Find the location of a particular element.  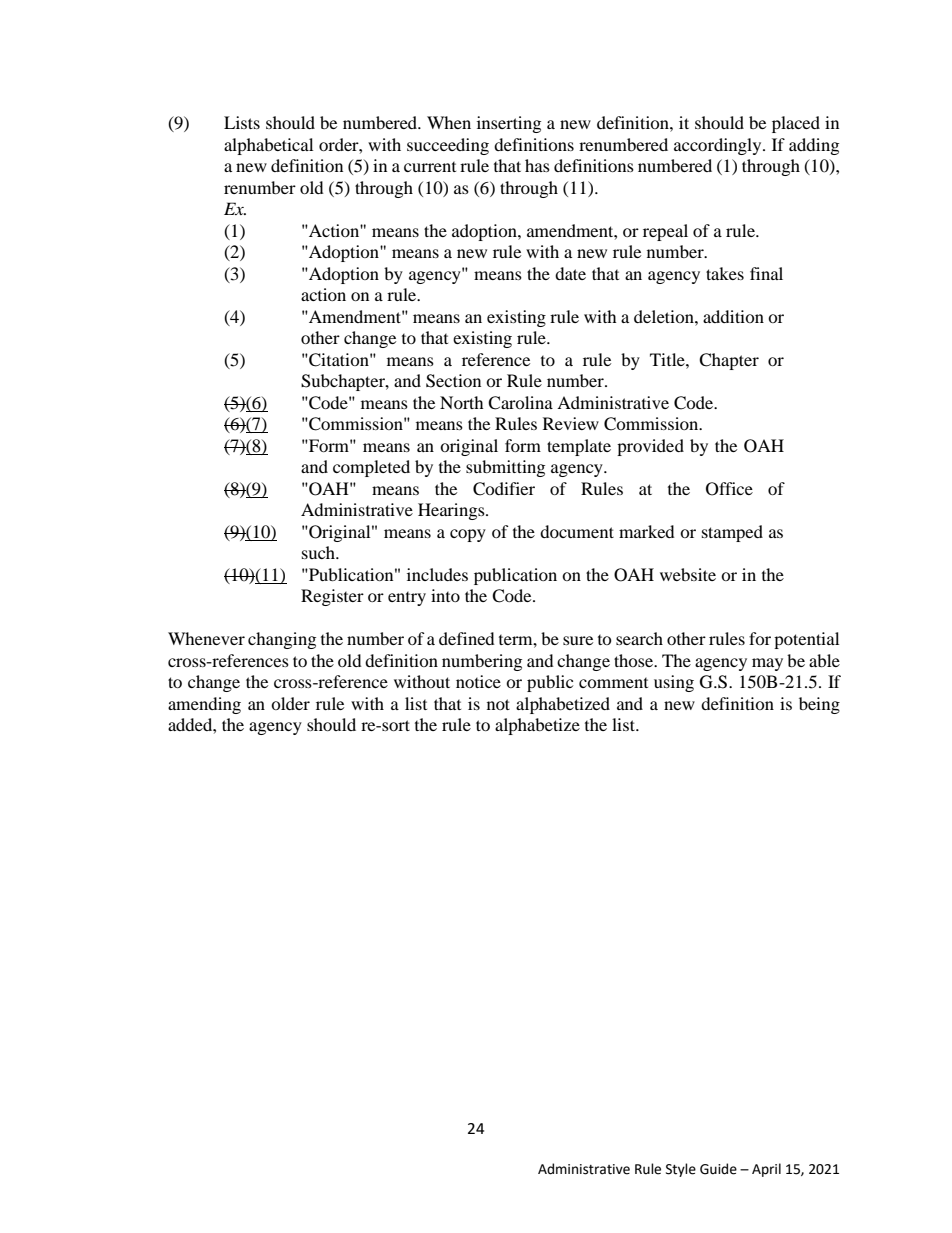

Guide is located at coordinates (718, 1169).
